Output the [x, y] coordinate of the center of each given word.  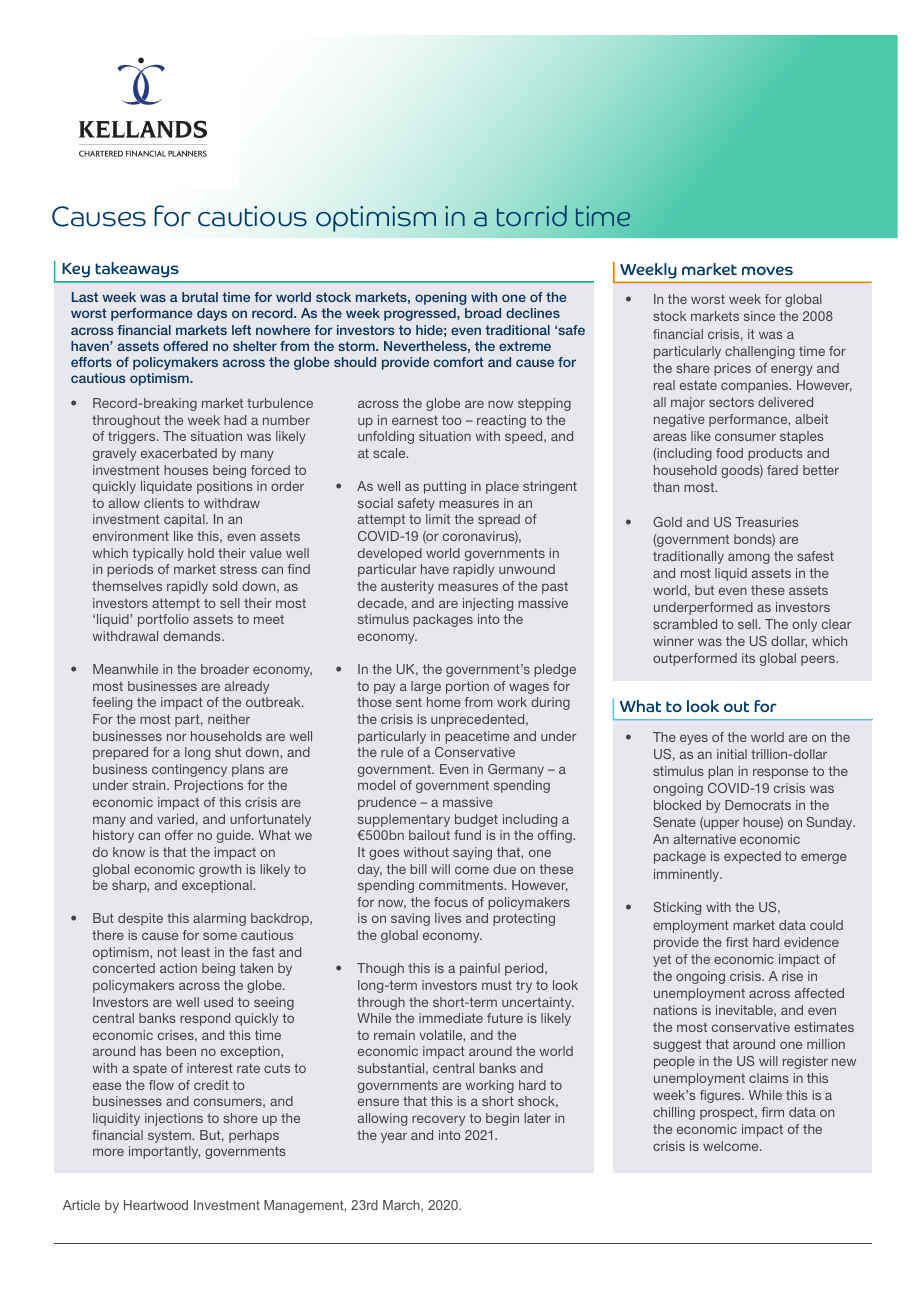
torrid [532, 216]
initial [732, 754]
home [444, 702]
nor [176, 737]
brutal [200, 297]
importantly [164, 1152]
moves [767, 270]
